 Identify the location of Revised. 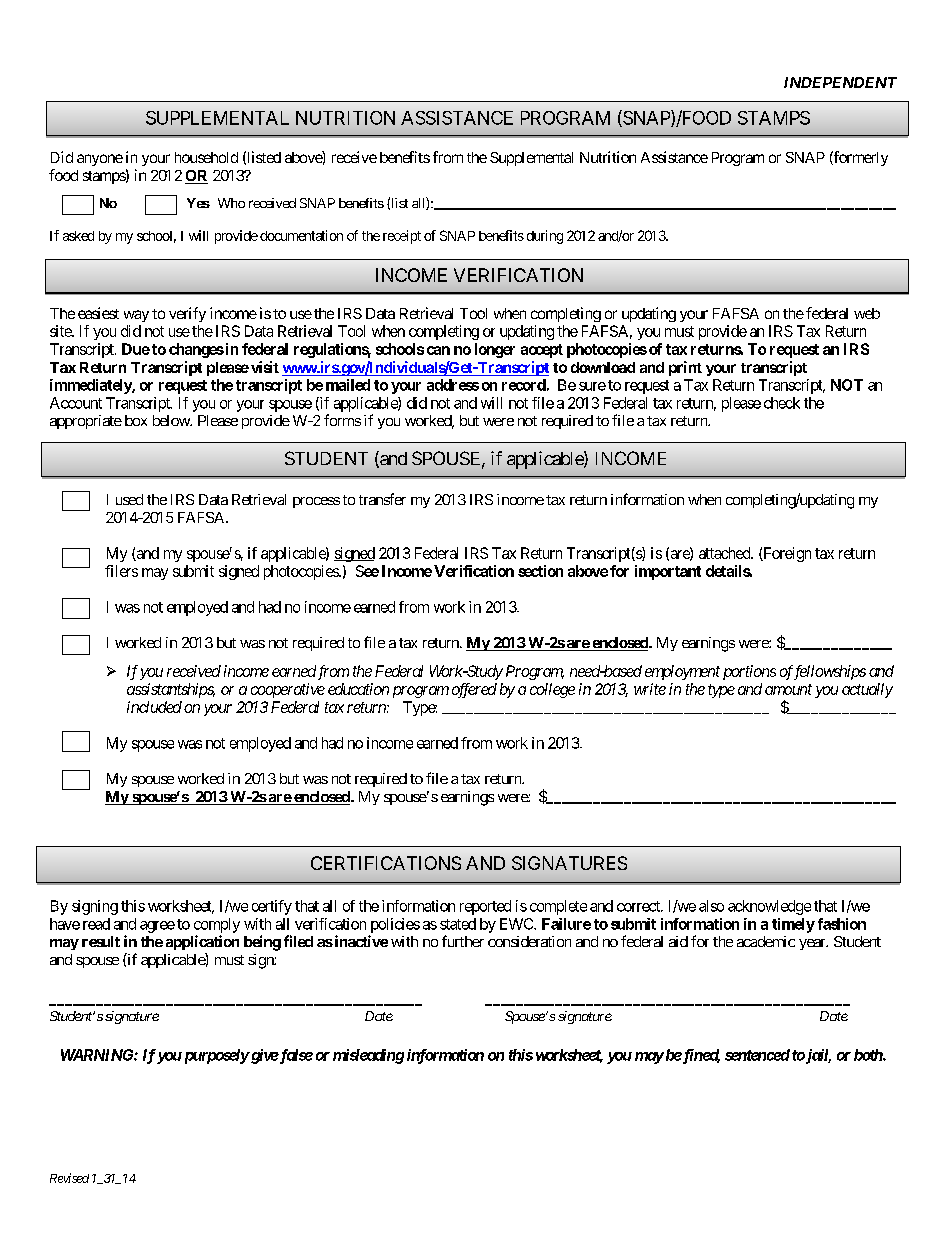
(69, 1178).
